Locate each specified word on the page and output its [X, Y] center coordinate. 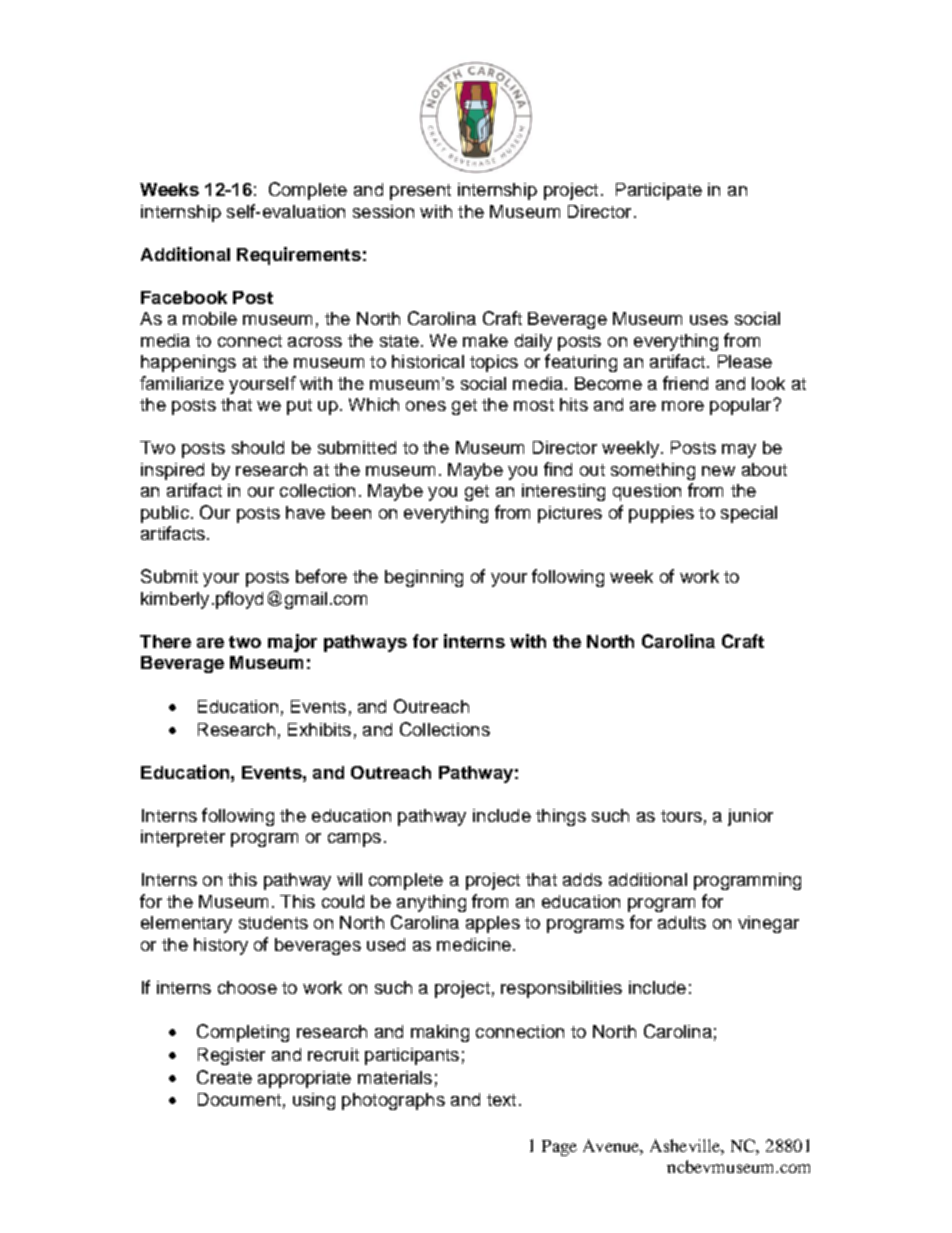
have [305, 512]
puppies [661, 514]
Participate [659, 191]
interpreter [183, 838]
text [501, 1100]
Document [239, 1099]
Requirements [299, 256]
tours [681, 816]
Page [559, 1148]
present [420, 192]
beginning [424, 578]
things [561, 817]
